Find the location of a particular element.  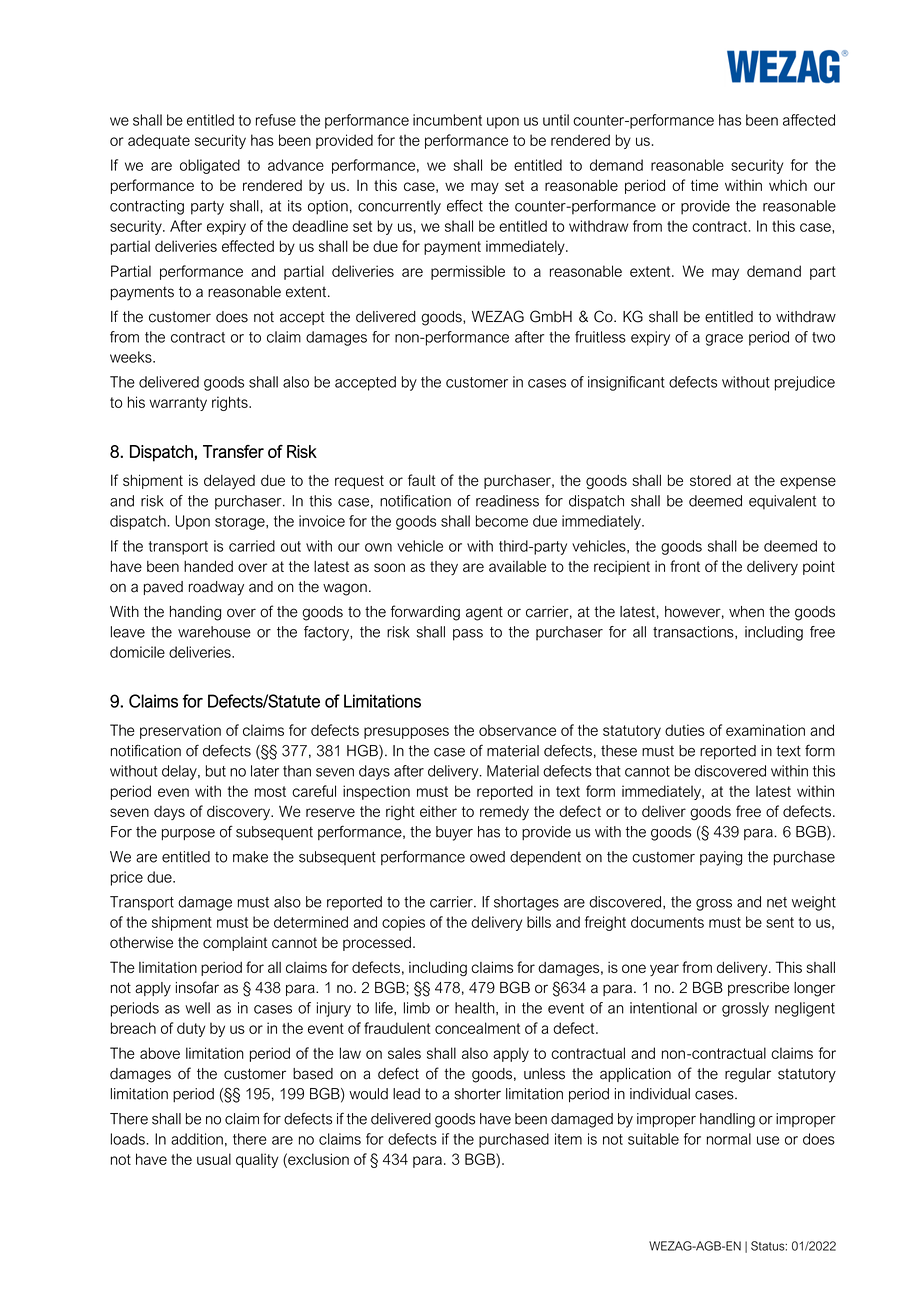

owed is located at coordinates (487, 857).
